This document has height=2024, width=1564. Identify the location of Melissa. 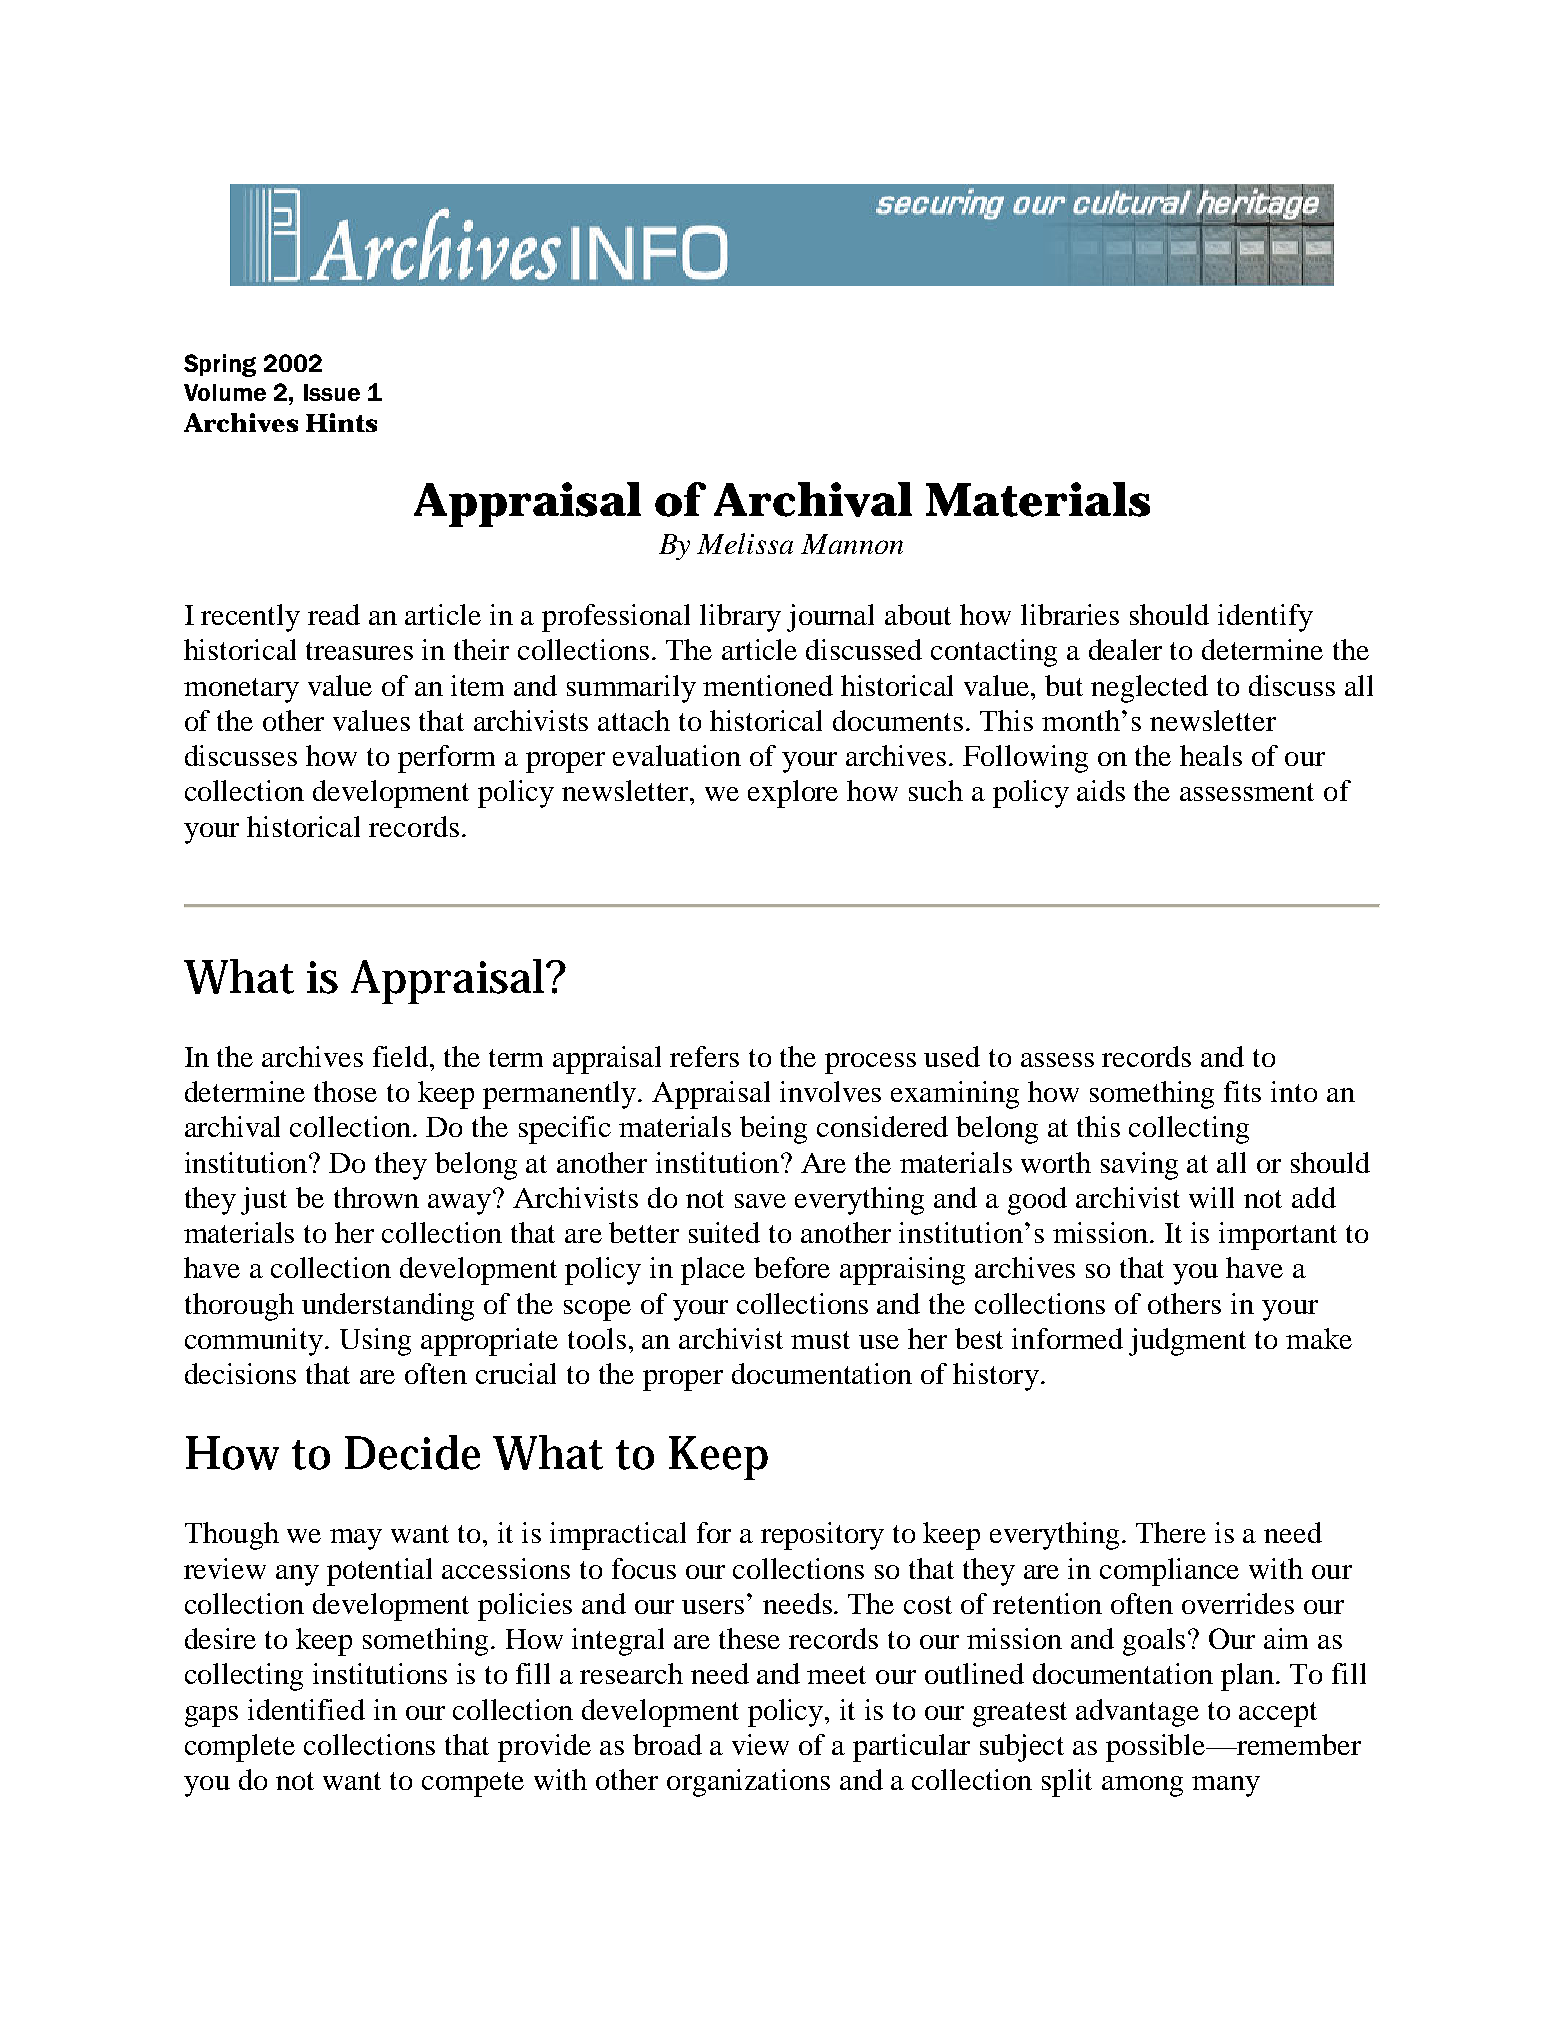
(745, 543).
